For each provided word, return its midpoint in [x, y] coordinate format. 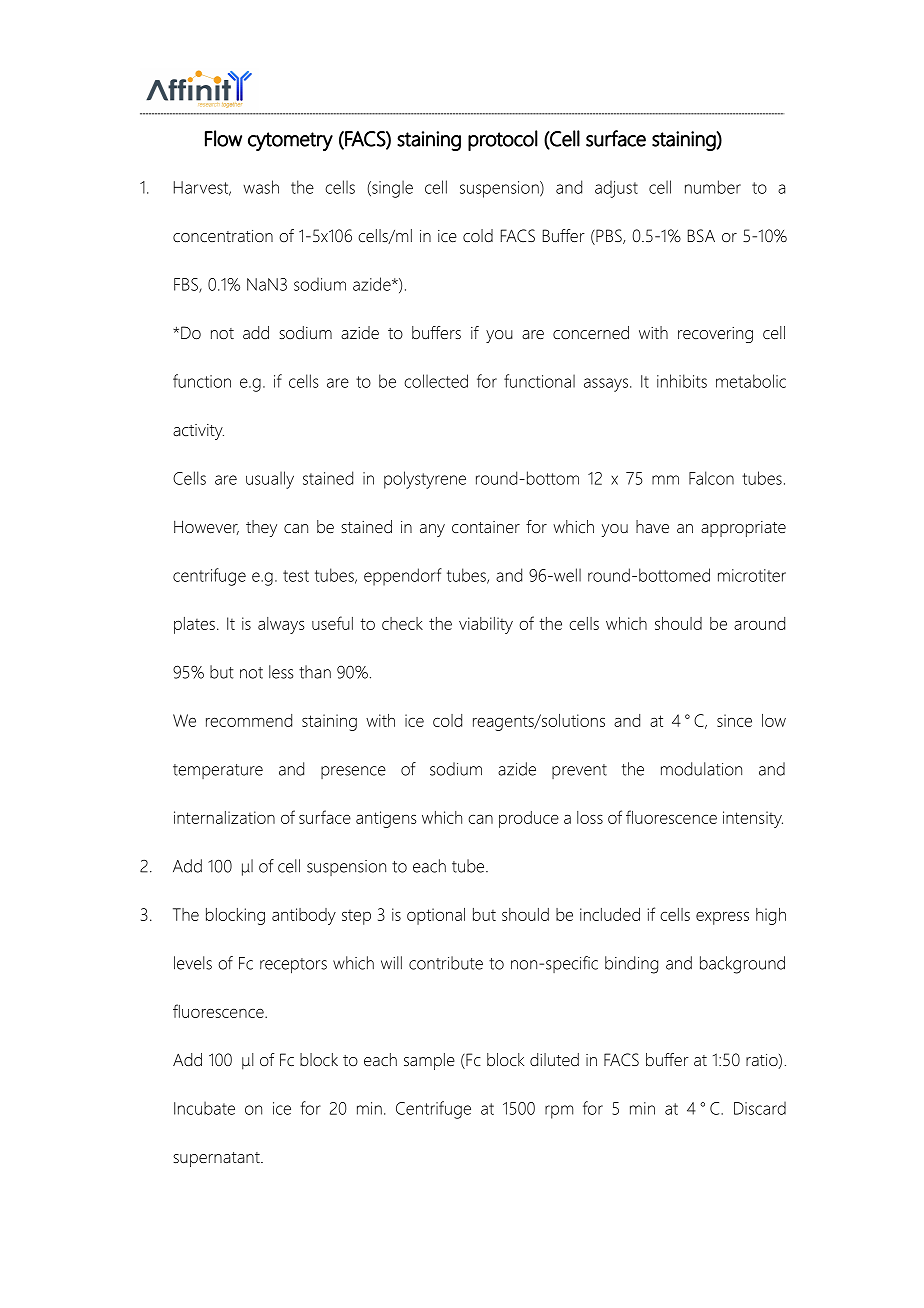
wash [261, 187]
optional [436, 916]
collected [436, 381]
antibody [304, 916]
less [281, 672]
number [713, 187]
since [734, 720]
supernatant [217, 1159]
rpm [559, 1112]
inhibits [682, 381]
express [722, 918]
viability [486, 625]
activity [198, 432]
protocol [503, 140]
